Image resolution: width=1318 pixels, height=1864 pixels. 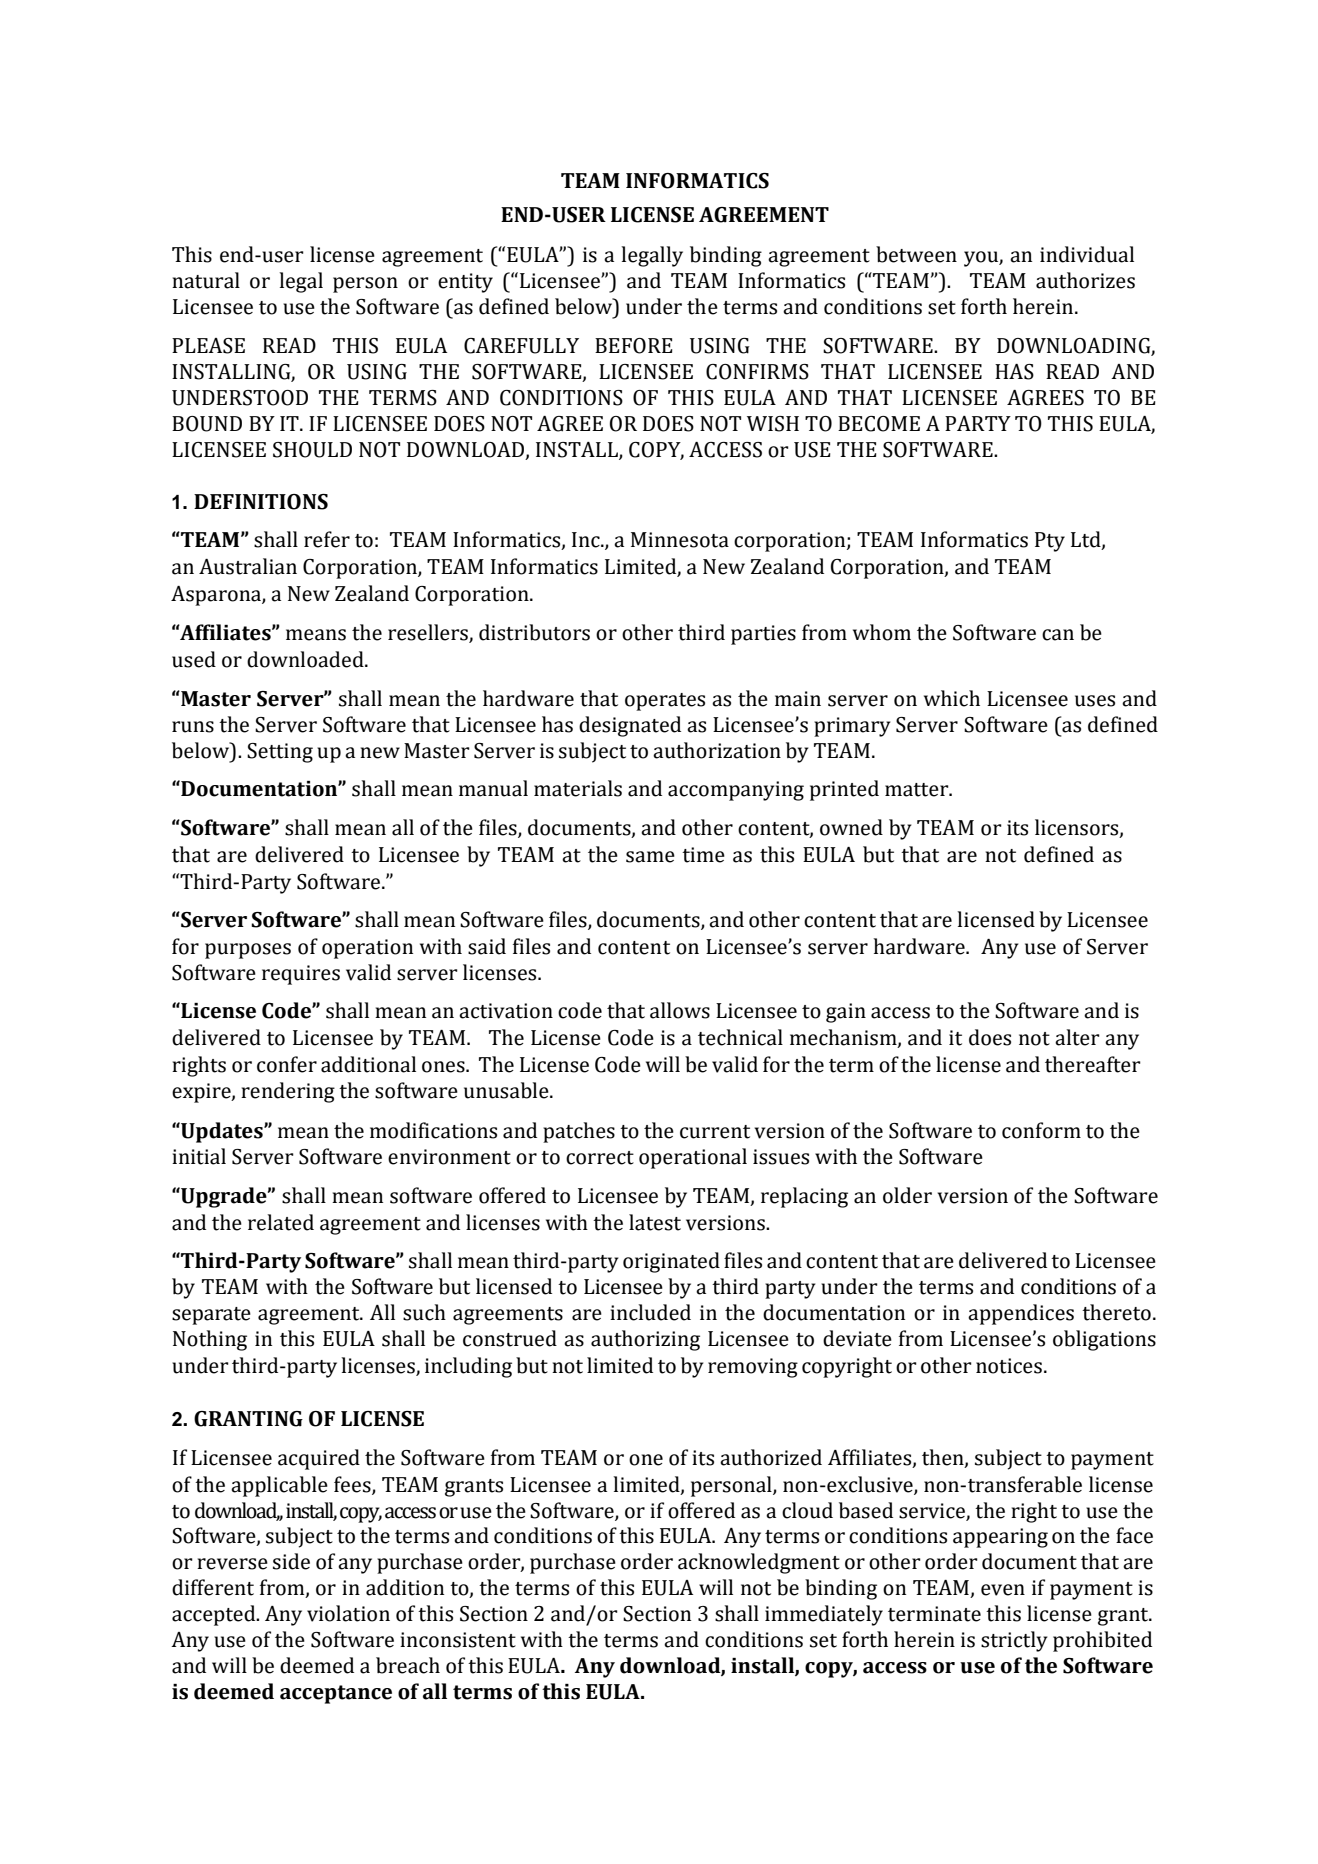 What do you see at coordinates (301, 975) in the screenshot?
I see `requires` at bounding box center [301, 975].
